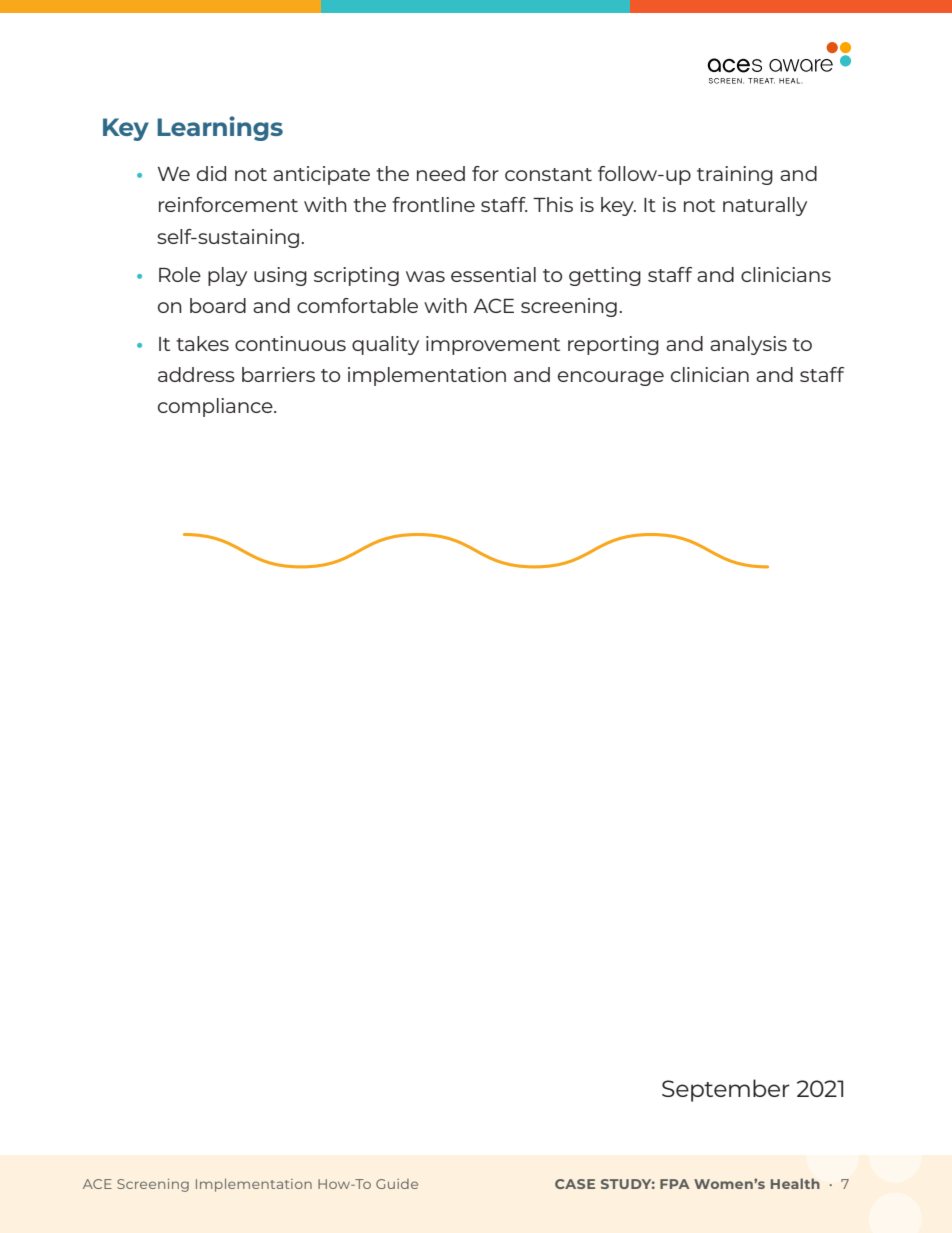 This page has height=1233, width=952. I want to click on training, so click(735, 175).
